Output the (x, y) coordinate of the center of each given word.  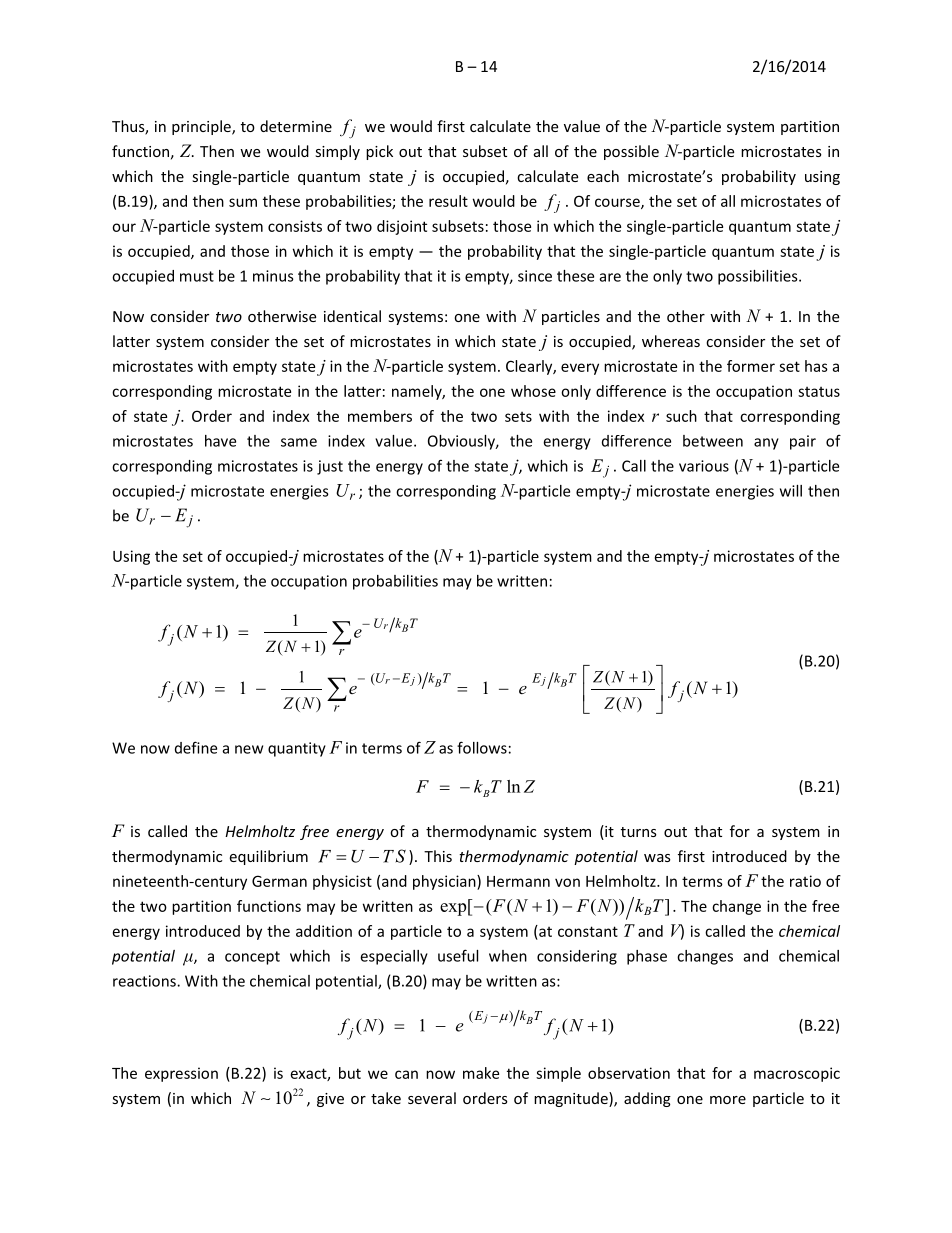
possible (631, 152)
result (448, 201)
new (249, 749)
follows (482, 747)
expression (181, 1074)
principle (202, 127)
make (481, 1073)
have (220, 441)
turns (639, 832)
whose (533, 391)
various (704, 466)
